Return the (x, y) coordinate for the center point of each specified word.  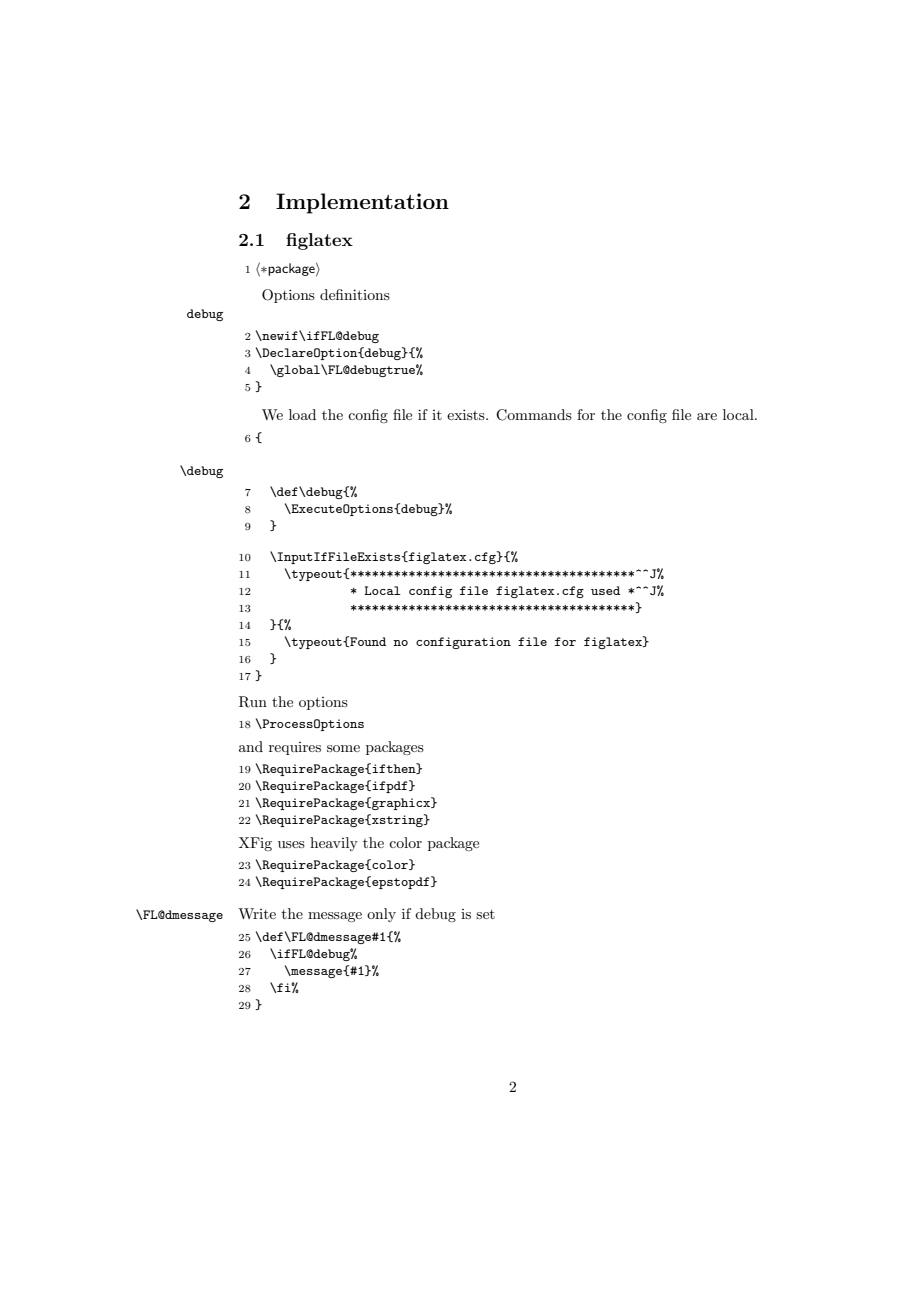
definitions (355, 294)
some (343, 748)
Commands (534, 415)
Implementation (362, 203)
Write (257, 913)
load (302, 414)
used (605, 590)
